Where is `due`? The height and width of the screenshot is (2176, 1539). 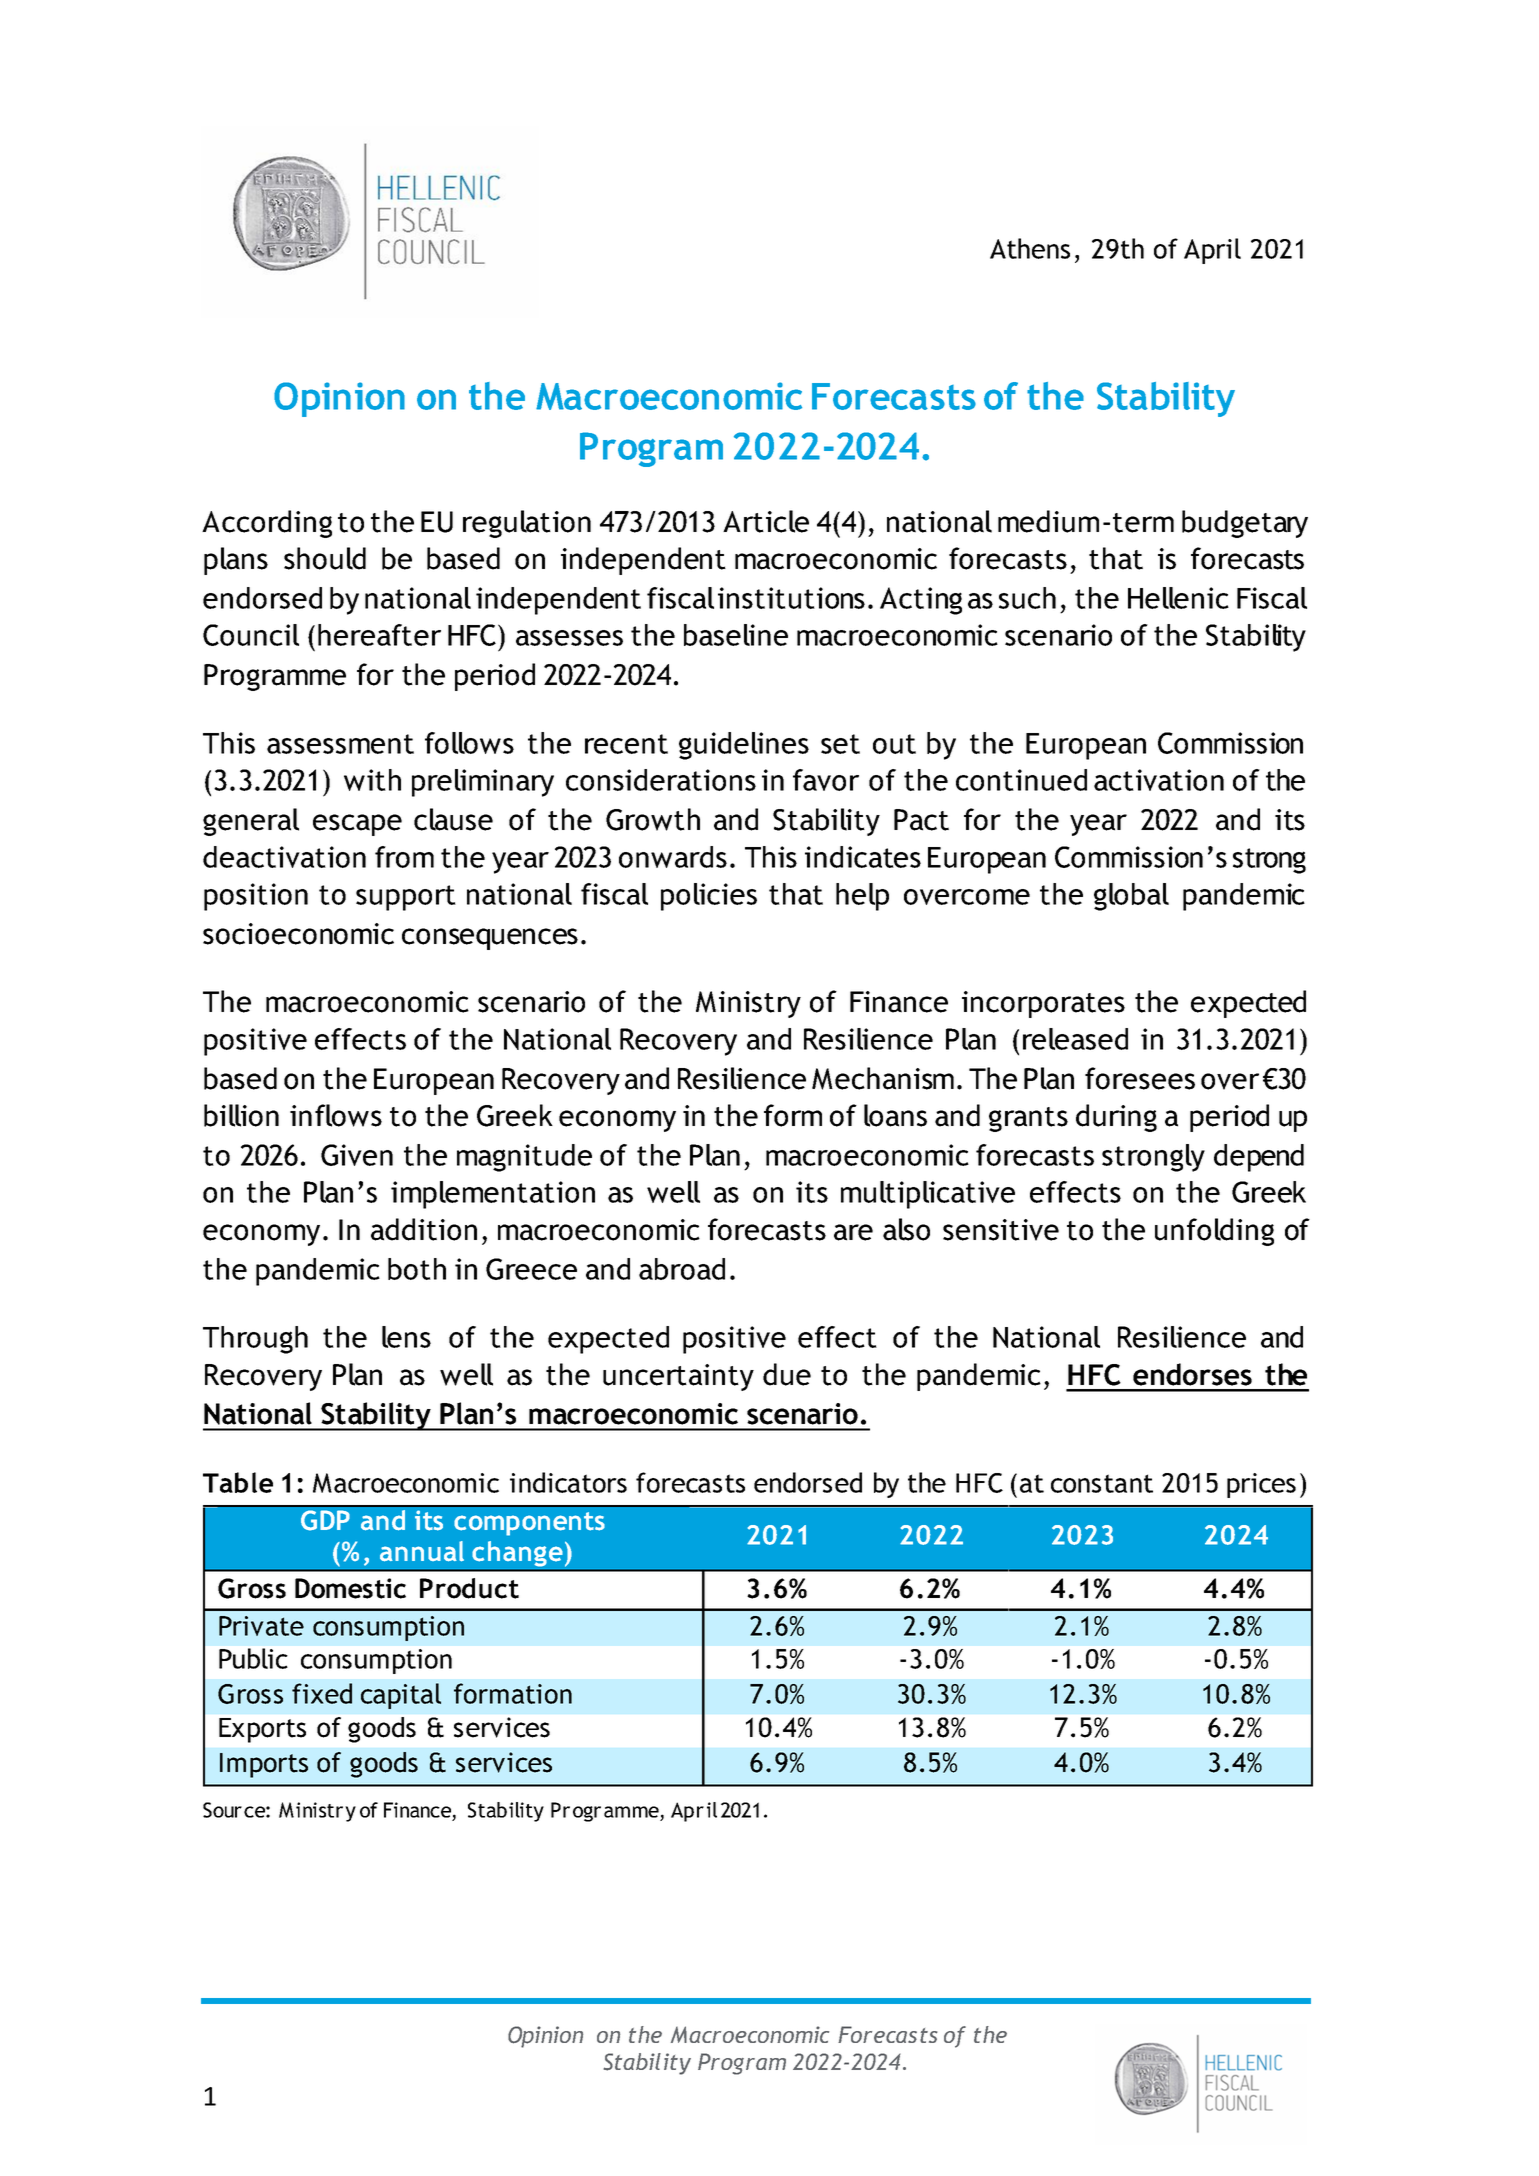 due is located at coordinates (787, 1374).
